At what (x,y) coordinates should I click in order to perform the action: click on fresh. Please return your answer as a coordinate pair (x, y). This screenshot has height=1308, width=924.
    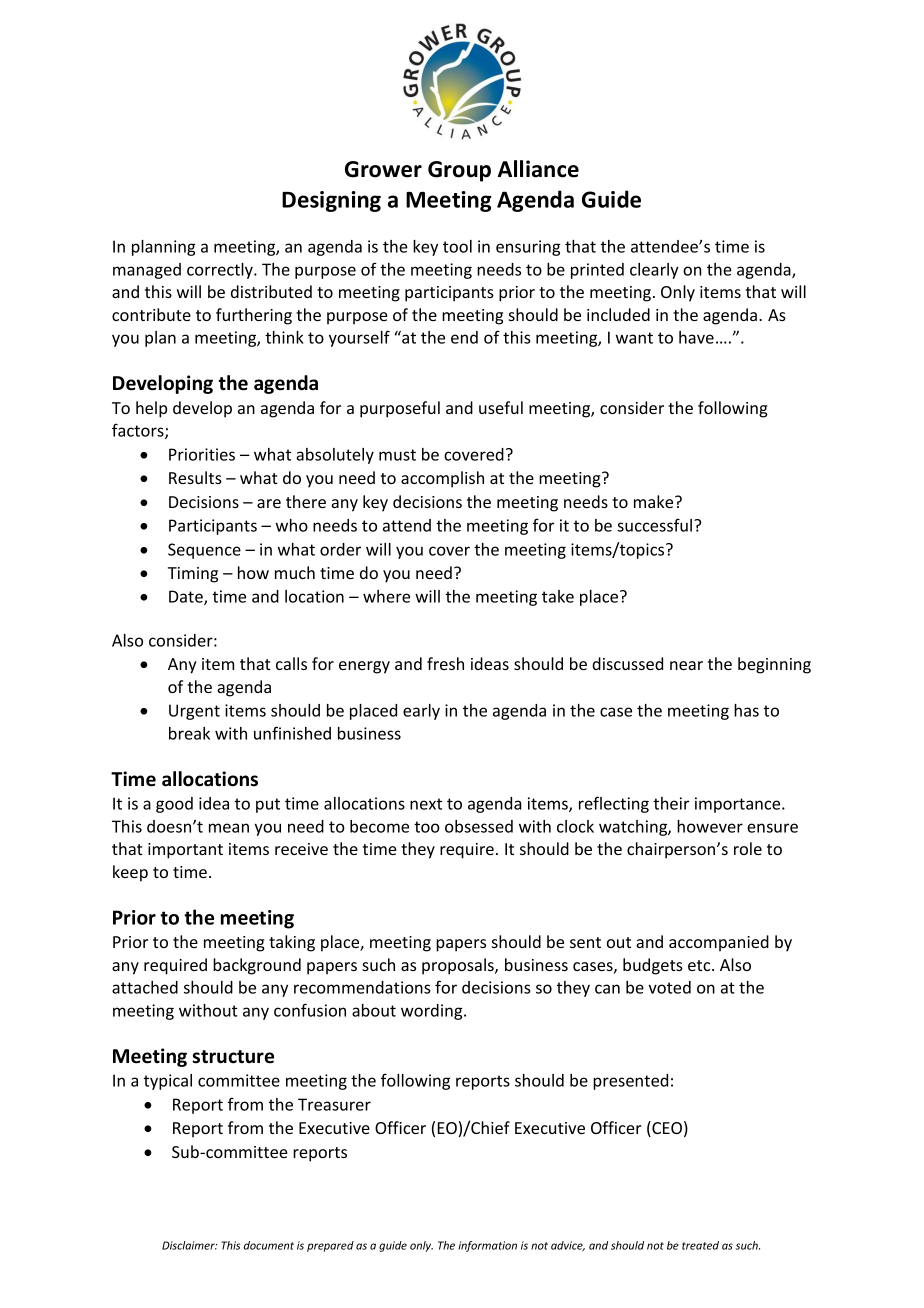
    Looking at the image, I should click on (445, 663).
